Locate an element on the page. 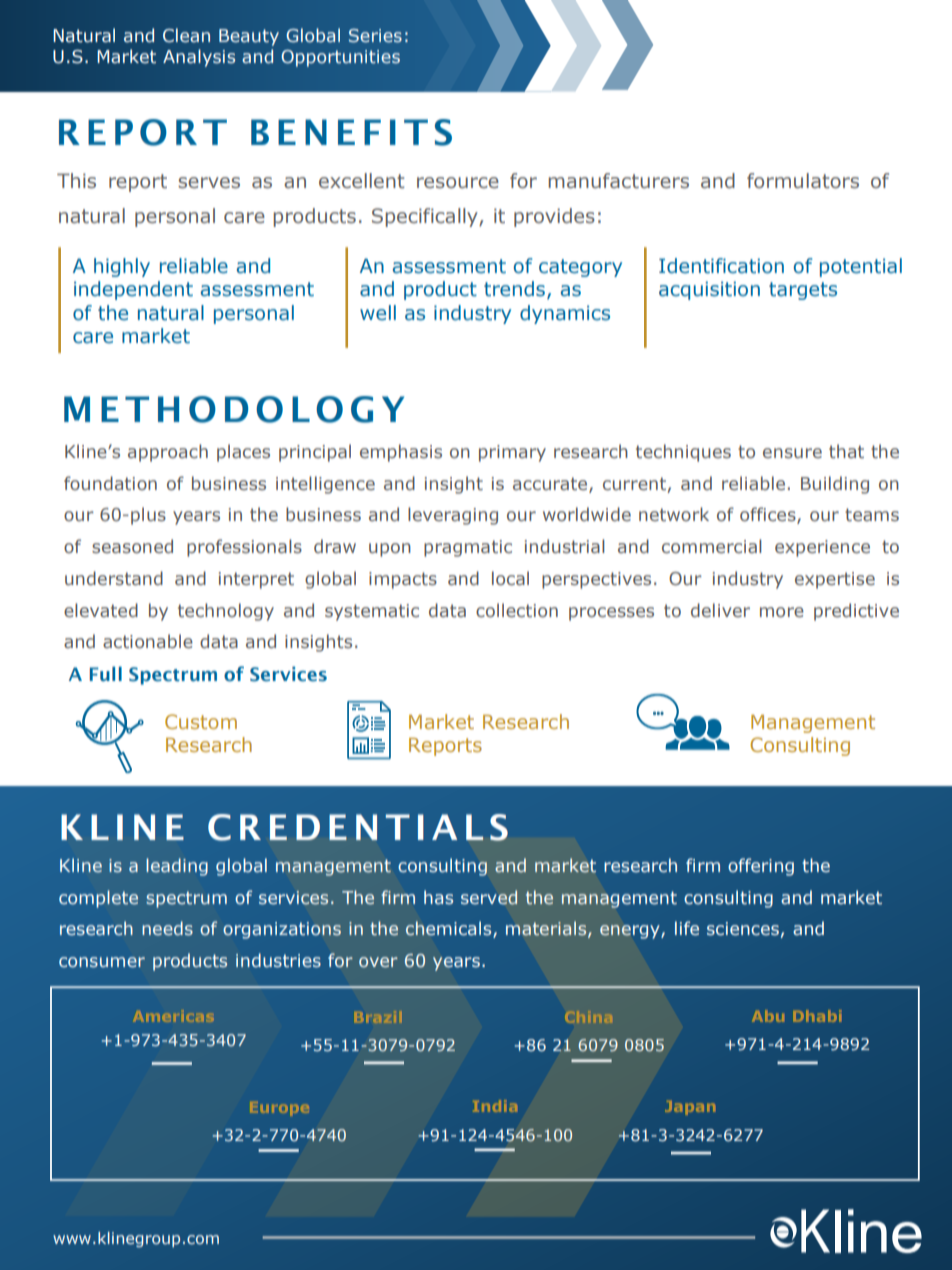 The height and width of the page is (1270, 952). trends is located at coordinates (514, 289).
